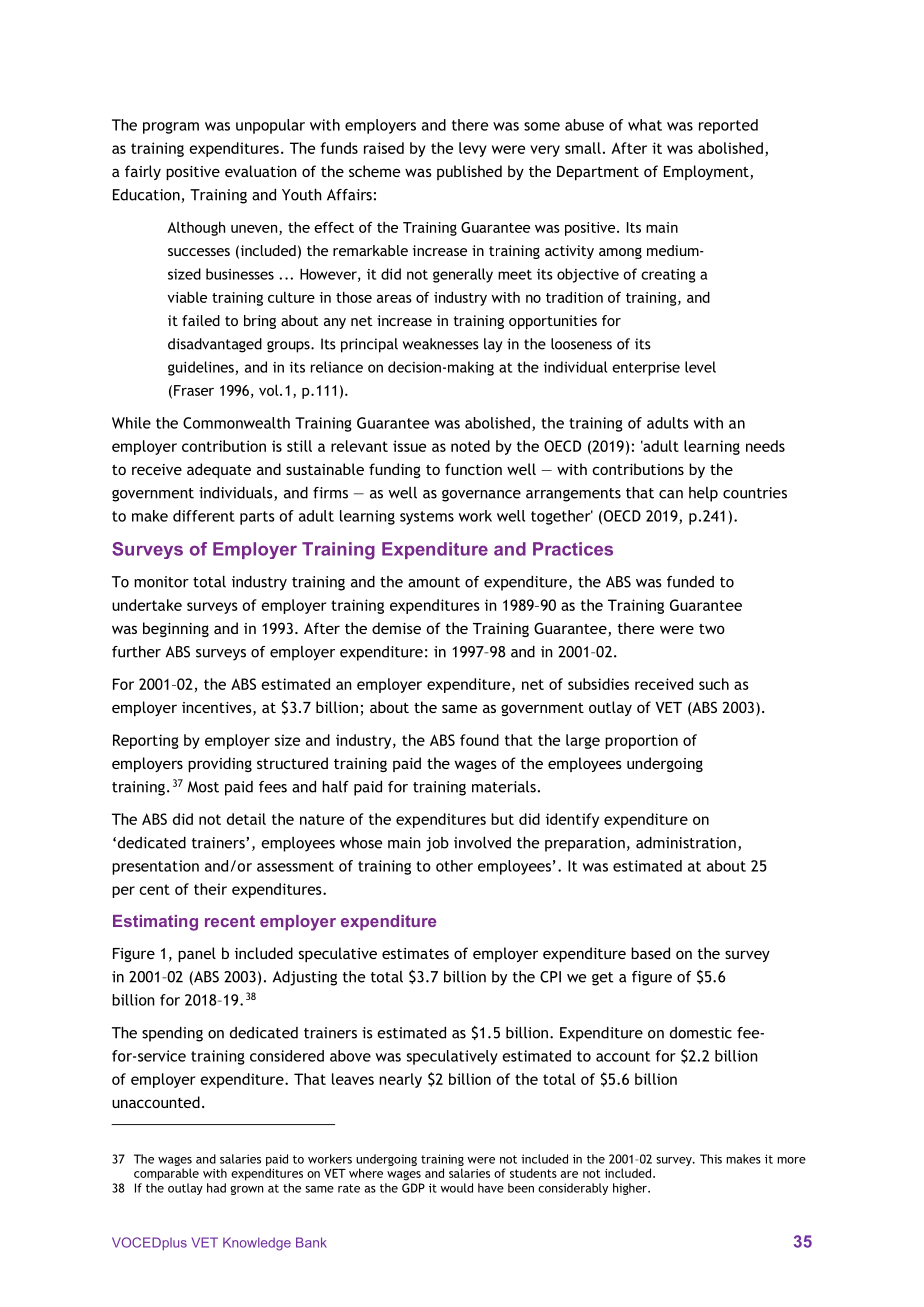 The image size is (924, 1307). I want to click on their, so click(210, 889).
